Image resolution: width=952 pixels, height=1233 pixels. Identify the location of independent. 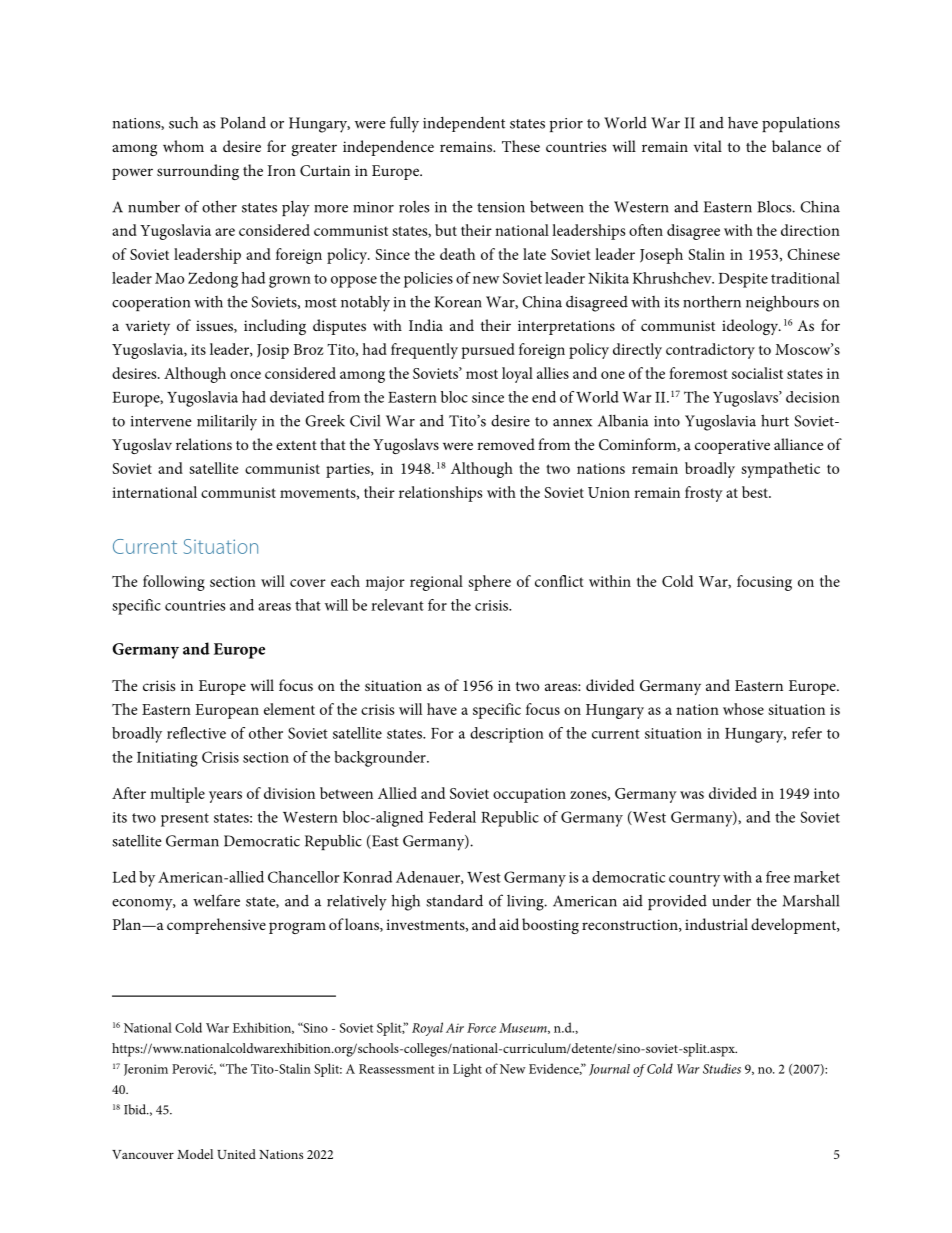
(464, 124).
